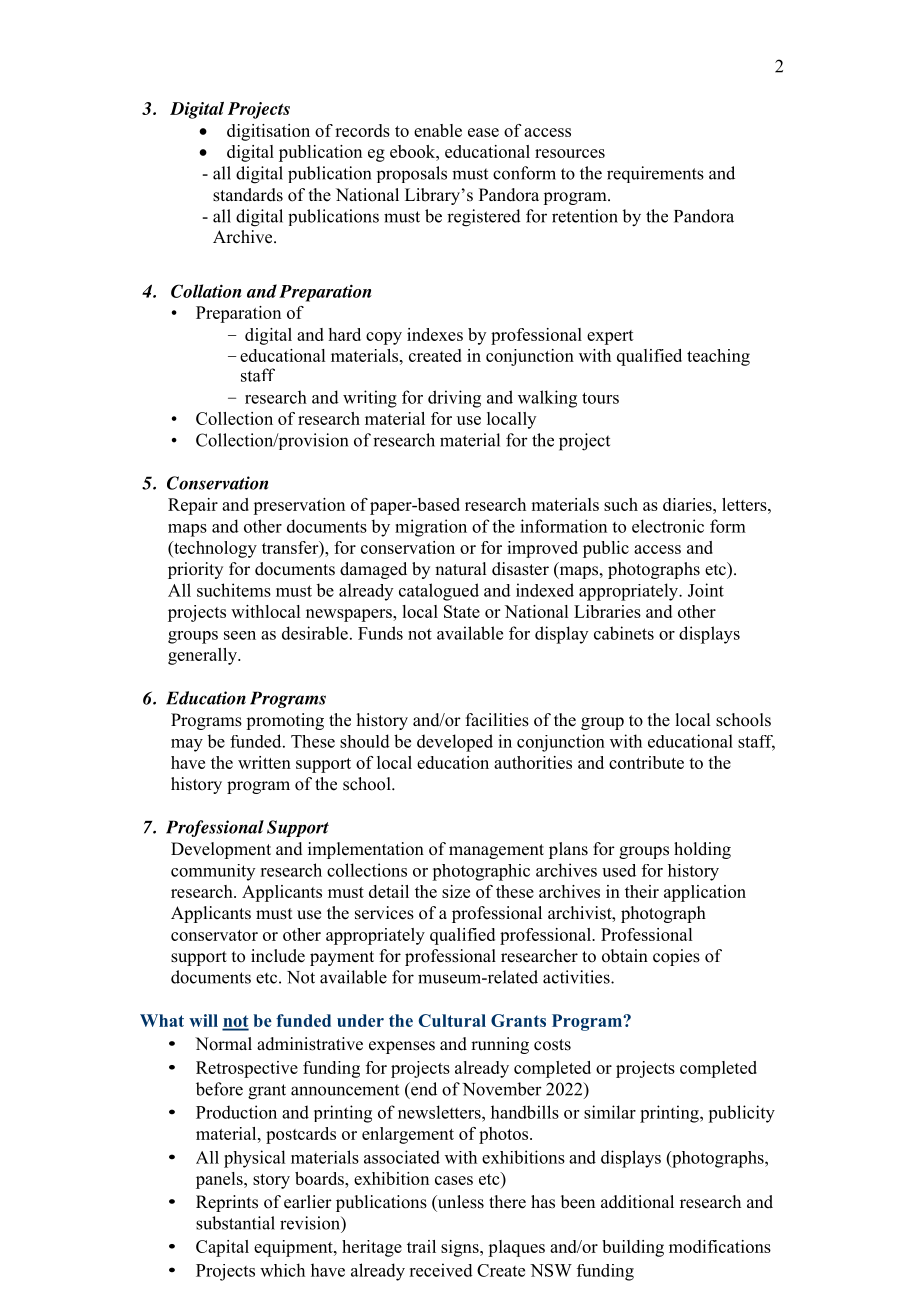 This page has height=1308, width=924. I want to click on requirements, so click(655, 174).
